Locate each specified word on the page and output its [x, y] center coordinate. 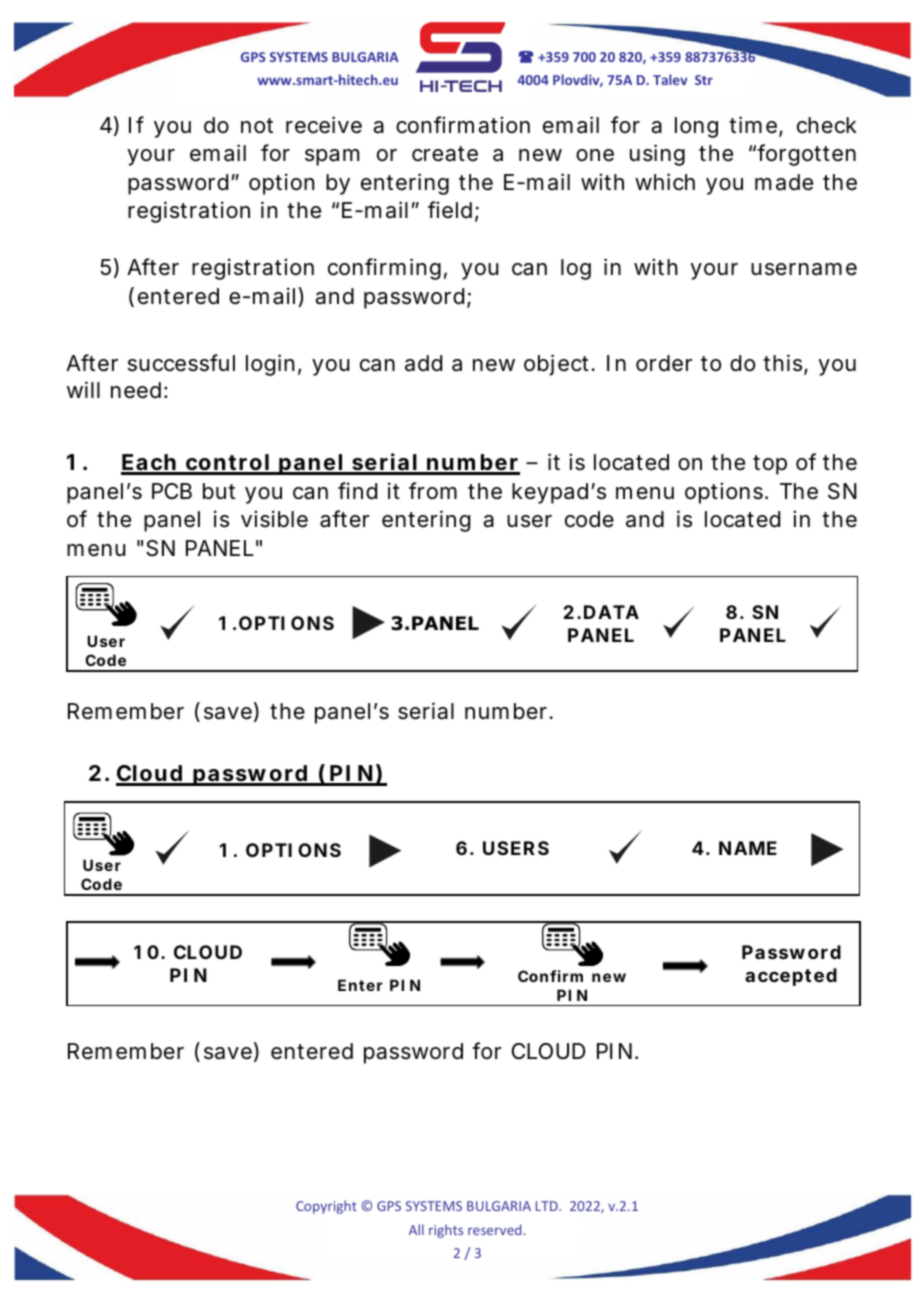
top [770, 465]
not [257, 126]
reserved [496, 1229]
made [784, 182]
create [445, 154]
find [357, 491]
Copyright [326, 1207]
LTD [548, 1206]
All [416, 1229]
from [433, 491]
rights [446, 1231]
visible [274, 519]
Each [150, 464]
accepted [791, 977]
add [423, 363]
